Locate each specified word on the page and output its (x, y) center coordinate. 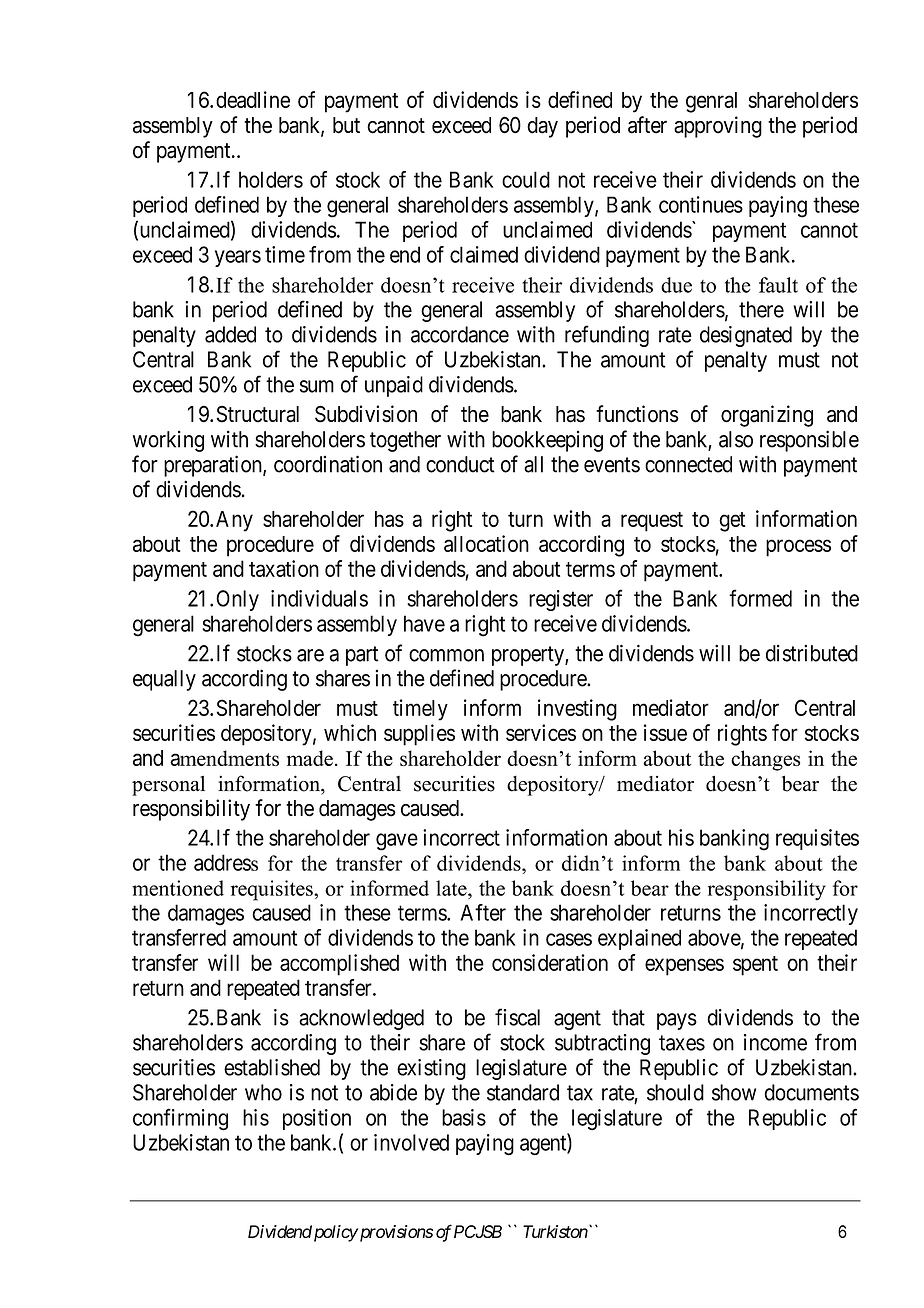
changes (765, 760)
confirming (180, 1119)
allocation (486, 543)
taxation (284, 568)
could (526, 179)
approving (718, 127)
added (230, 334)
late (452, 888)
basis (464, 1117)
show (734, 1092)
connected (688, 464)
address (226, 862)
